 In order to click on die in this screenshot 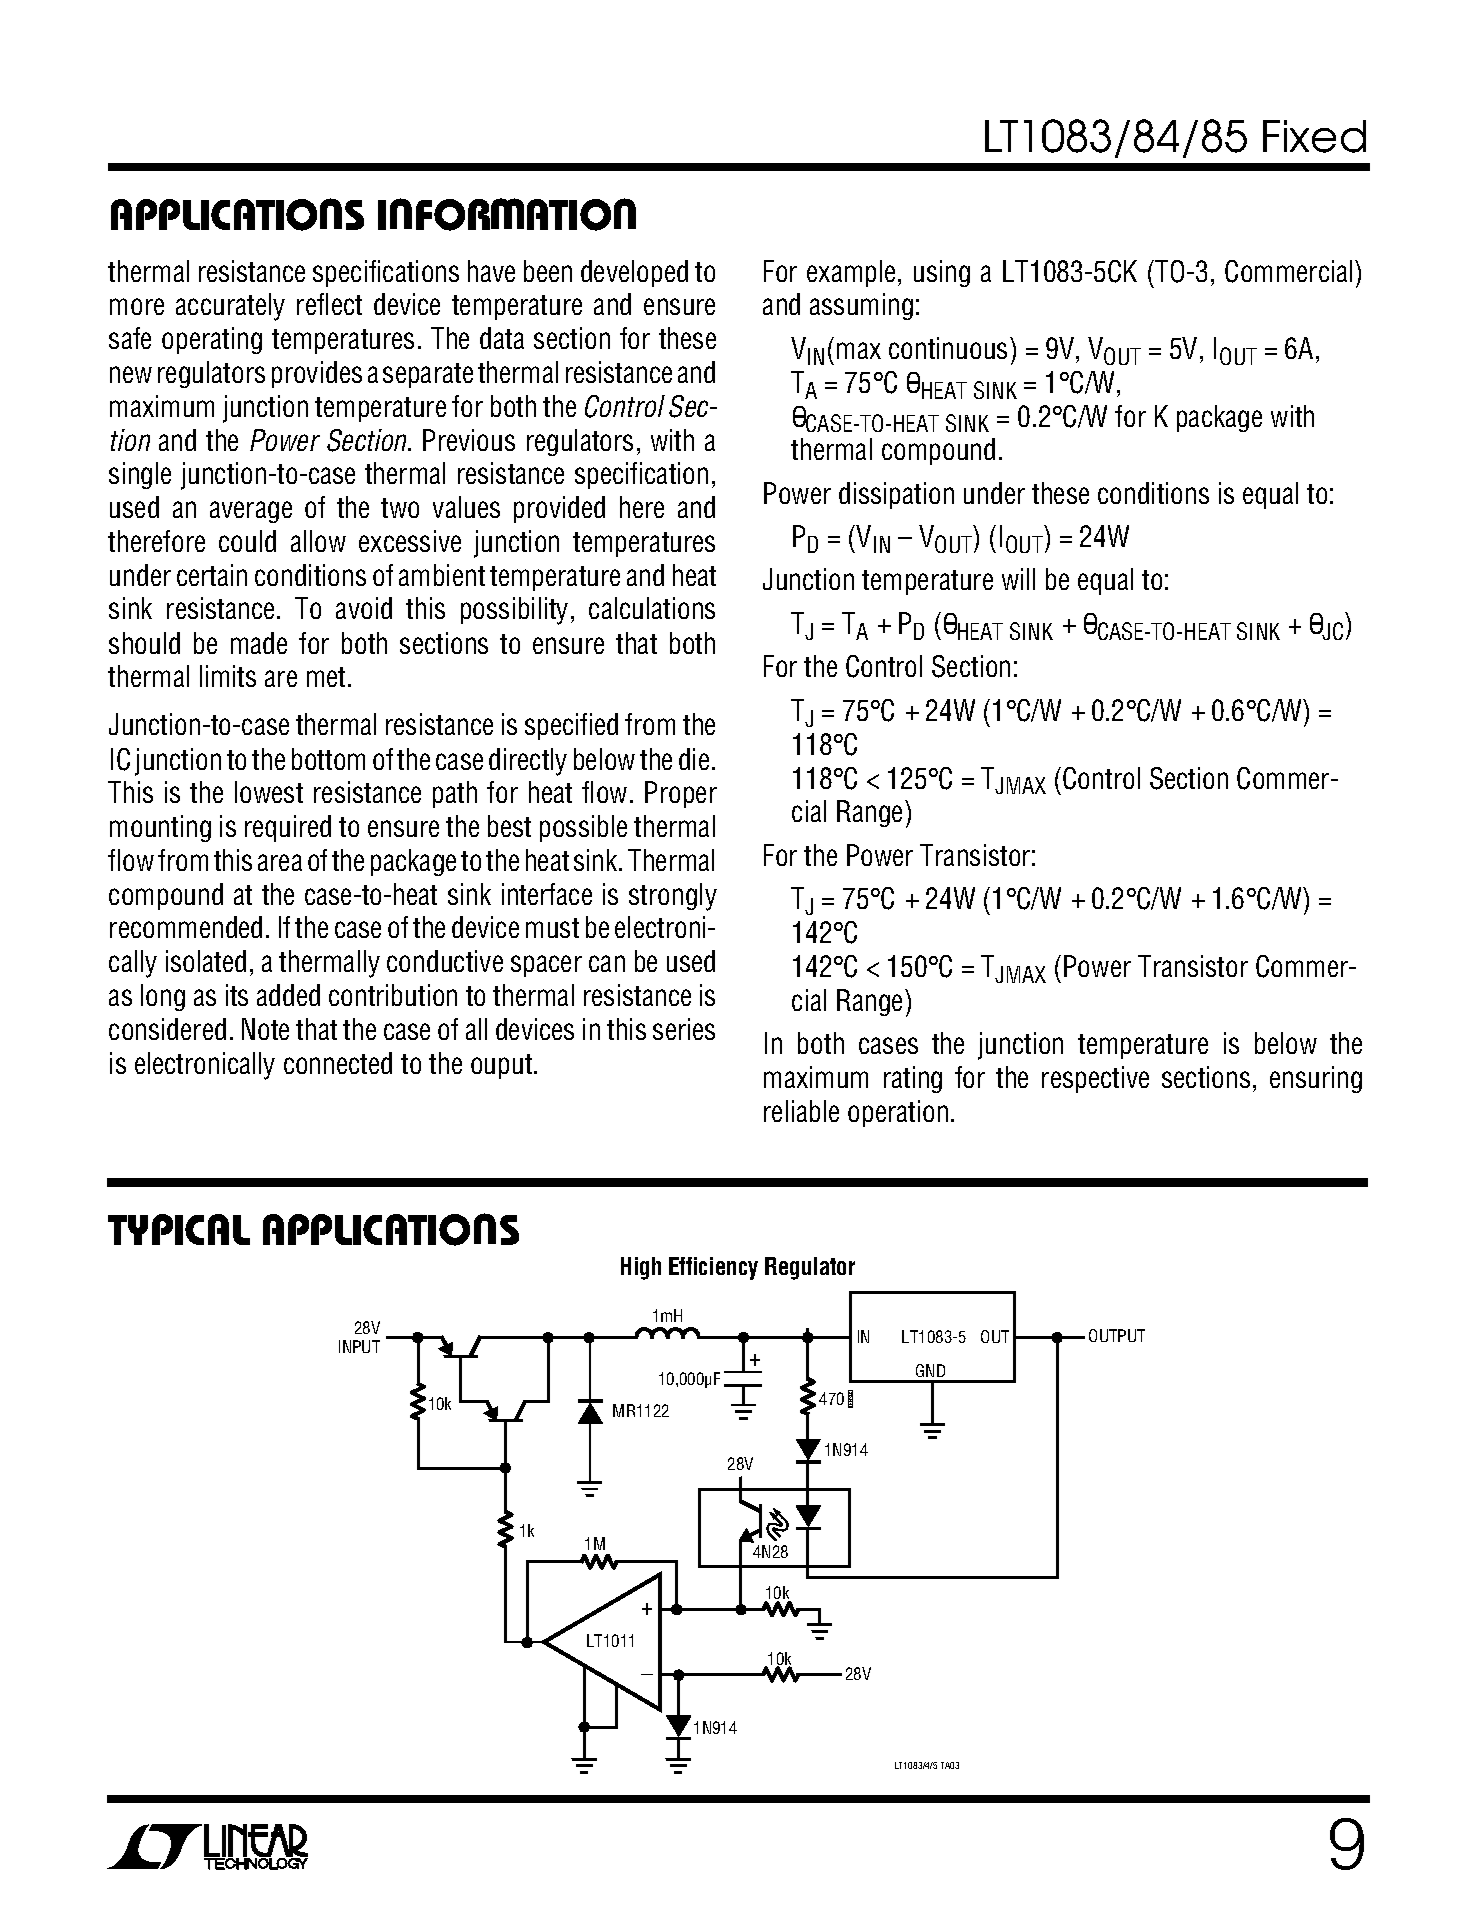, I will do `click(694, 759)`.
